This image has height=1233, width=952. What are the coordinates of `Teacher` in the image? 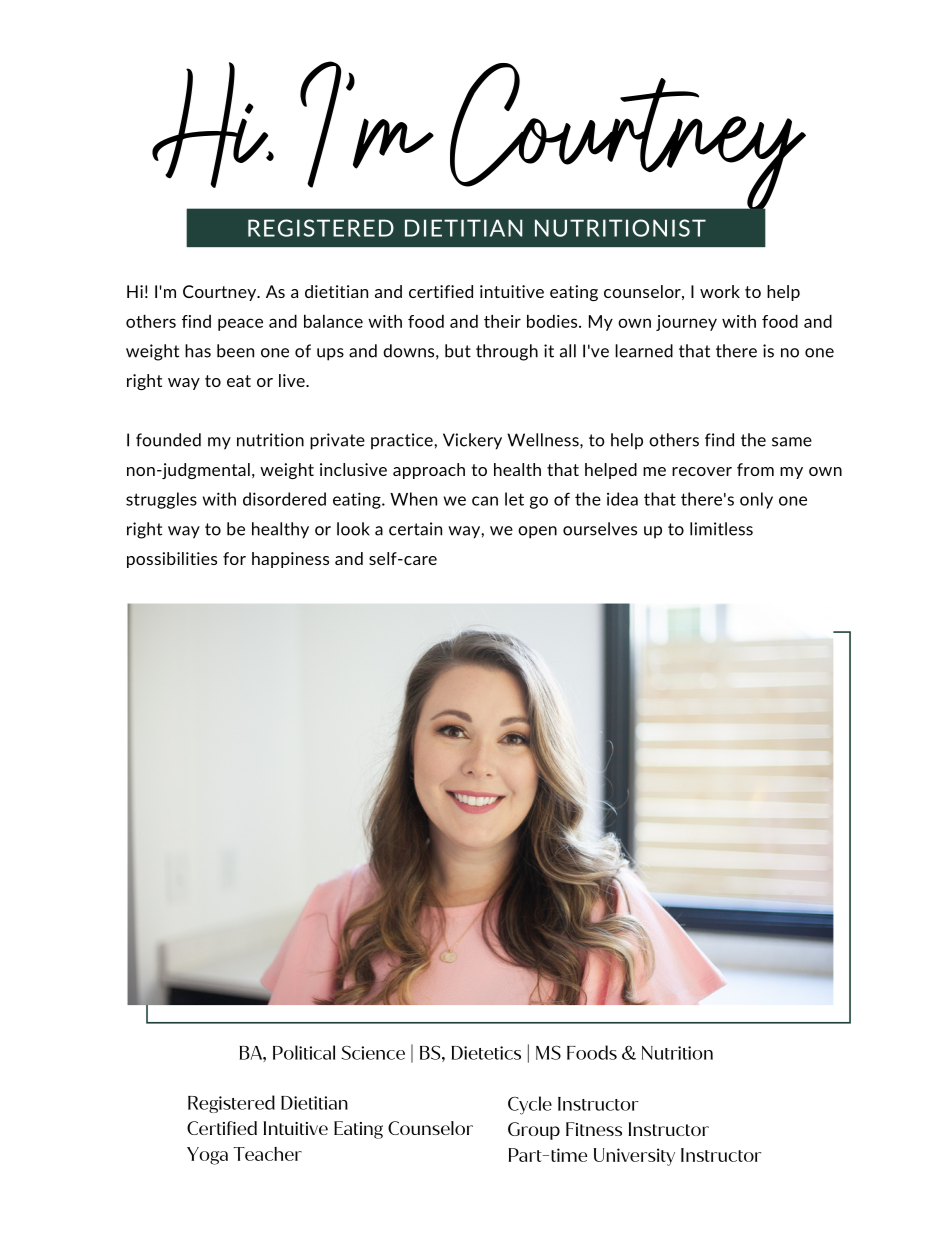 It's located at (268, 1154).
